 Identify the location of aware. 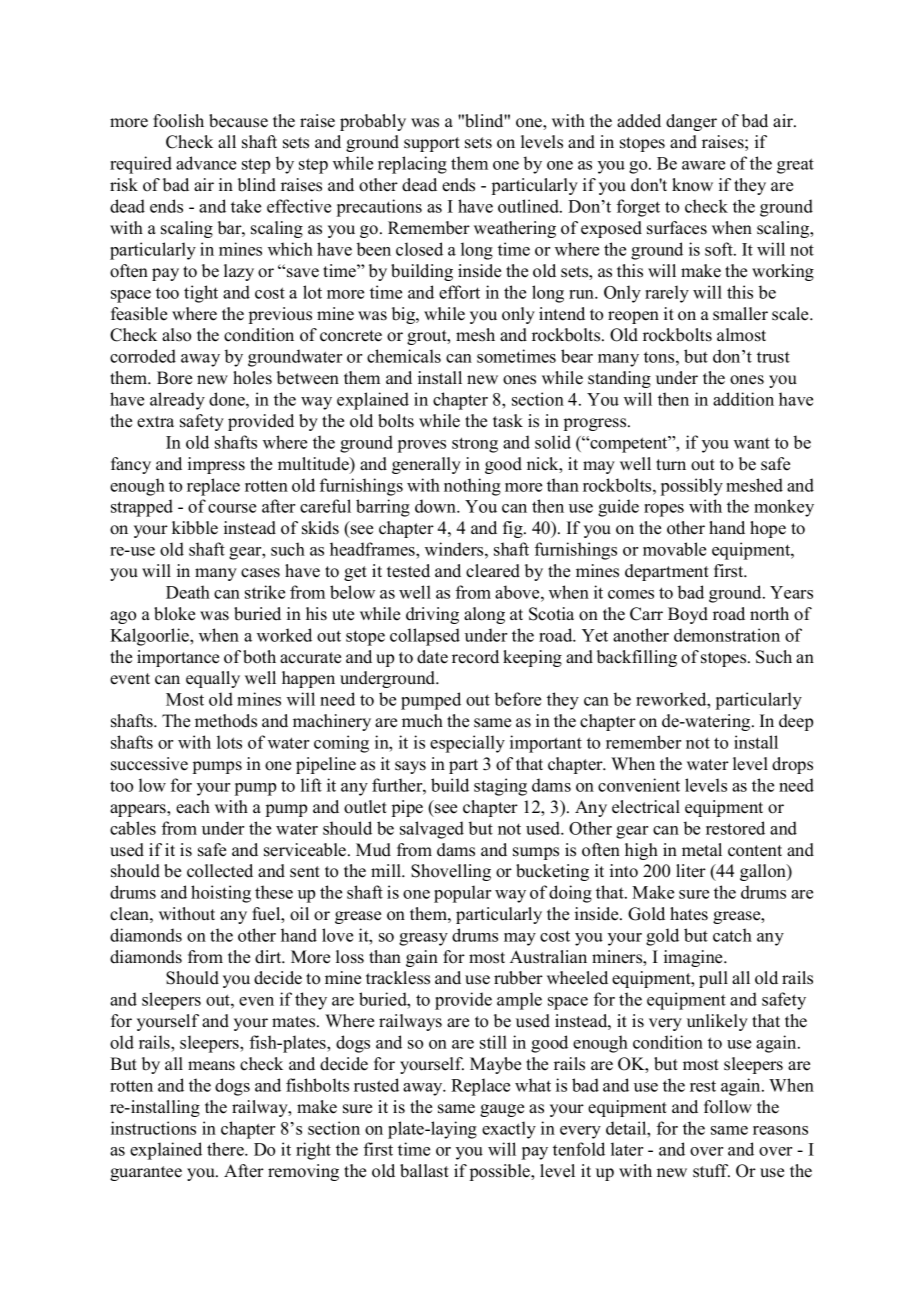
(703, 165).
